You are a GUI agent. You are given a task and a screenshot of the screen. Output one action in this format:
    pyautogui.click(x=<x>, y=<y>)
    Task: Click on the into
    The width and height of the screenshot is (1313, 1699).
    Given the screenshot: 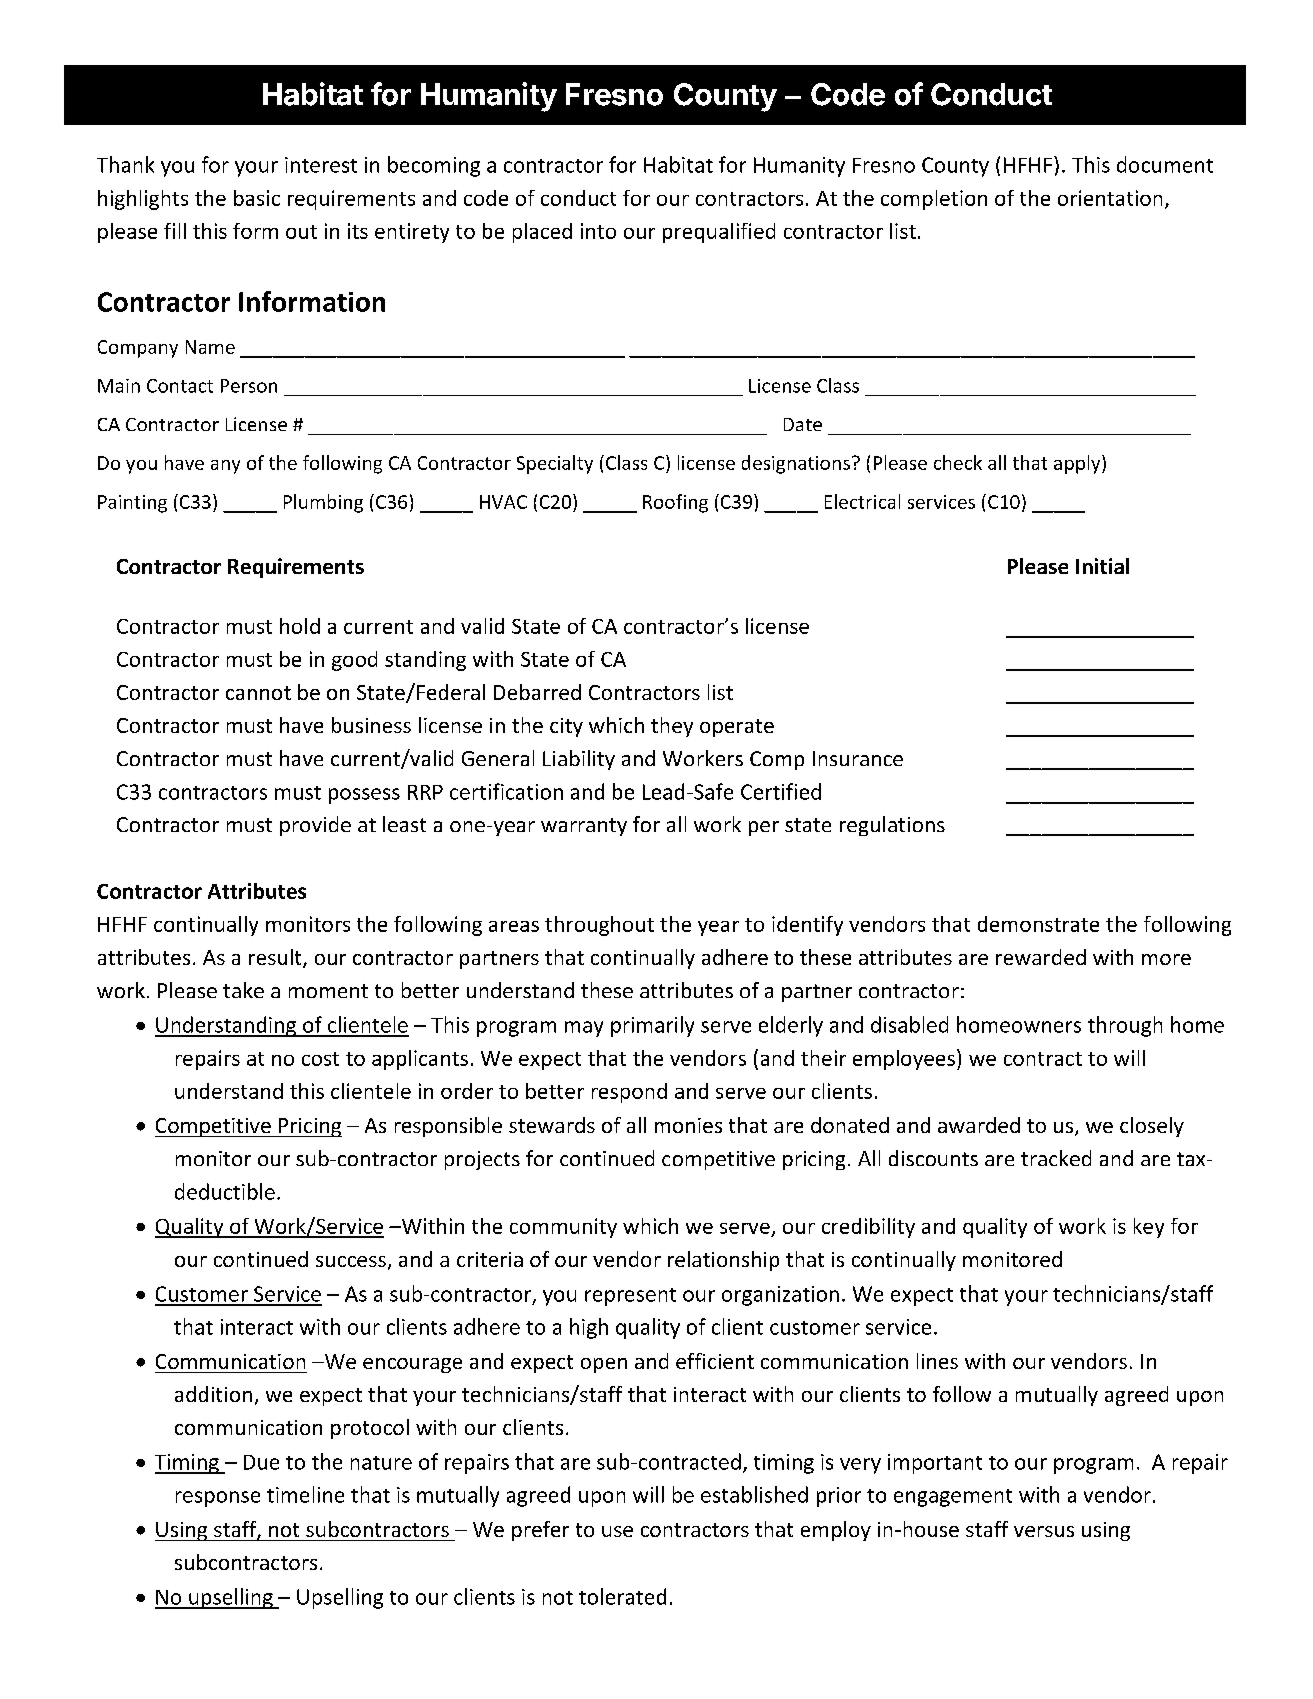 What is the action you would take?
    pyautogui.click(x=598, y=231)
